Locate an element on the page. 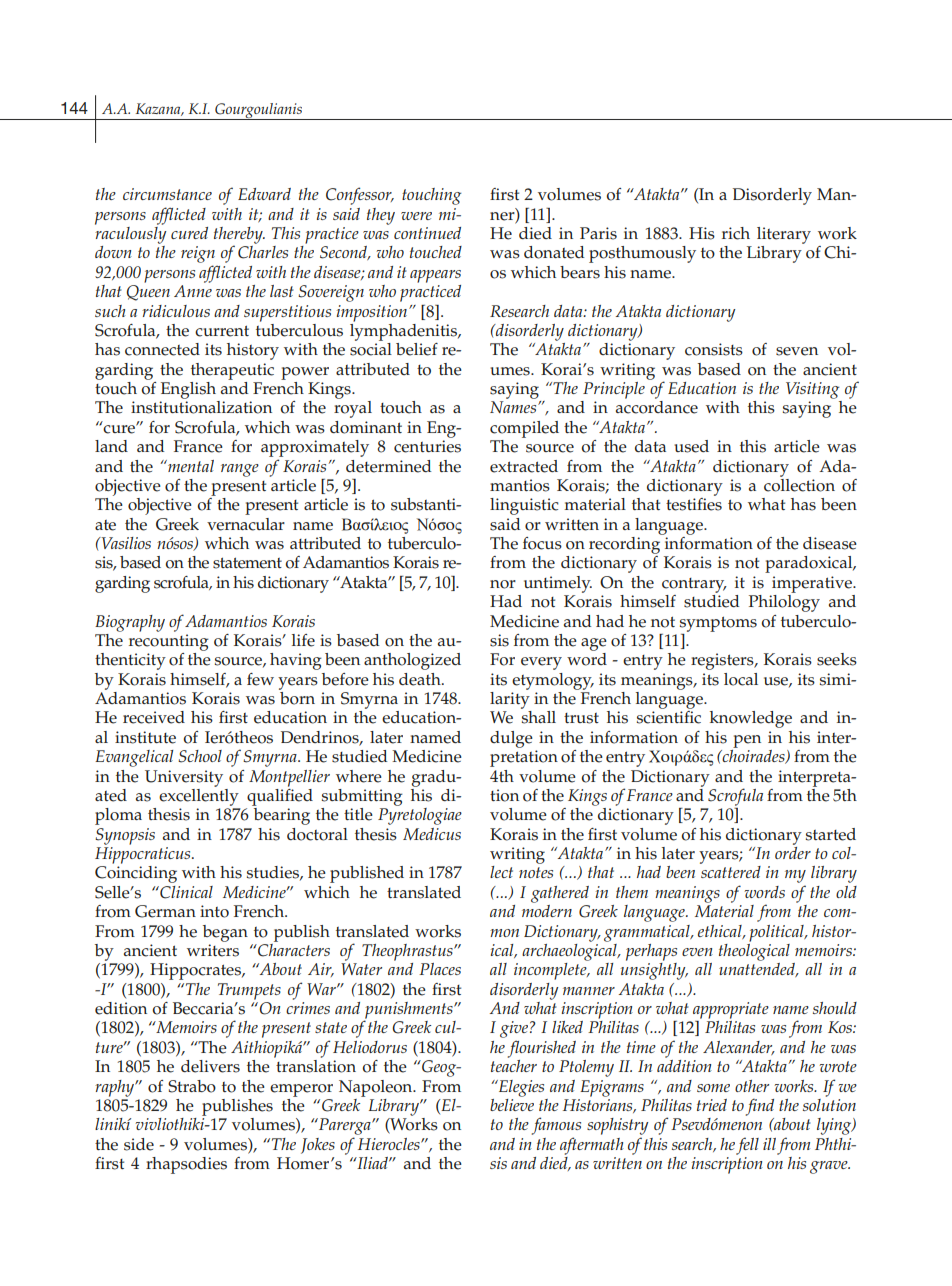 The width and height of the page is (952, 1286). continued is located at coordinates (427, 233).
